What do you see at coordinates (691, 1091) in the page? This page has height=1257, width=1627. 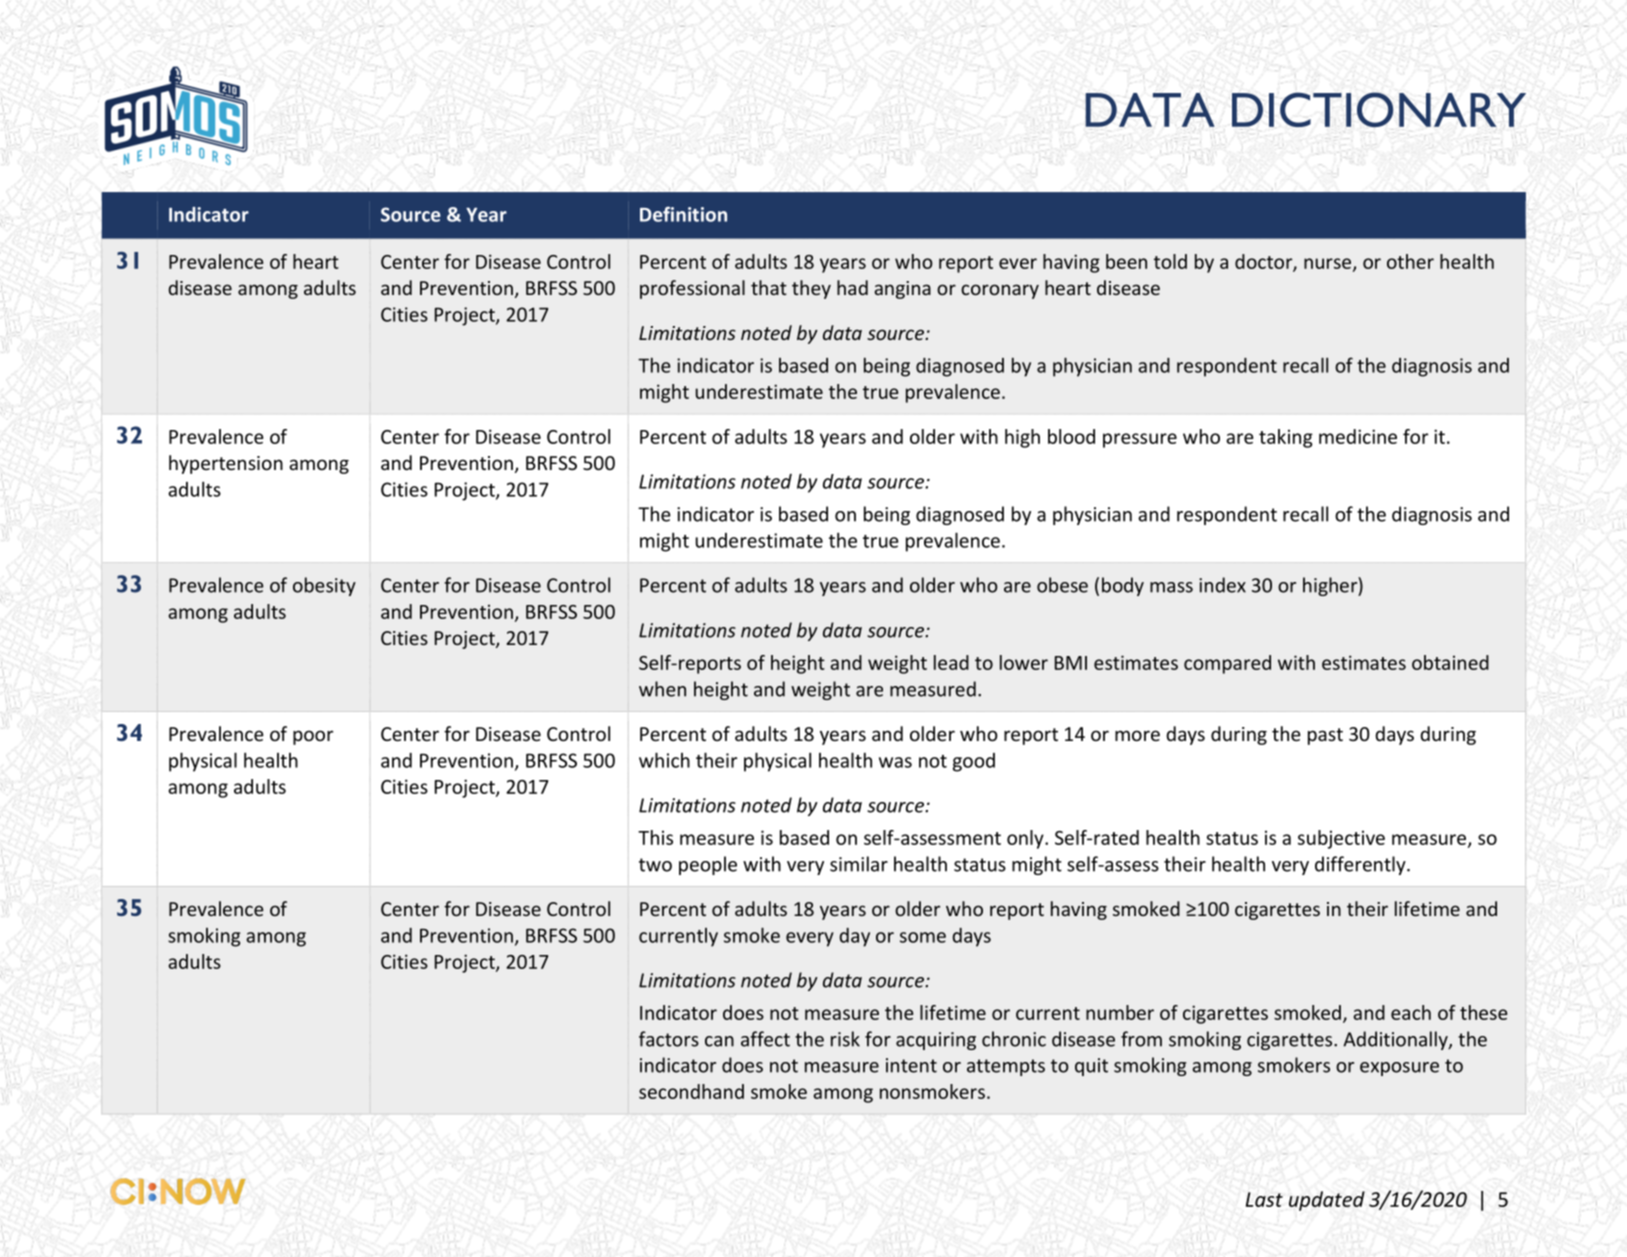 I see `secondhand` at bounding box center [691, 1091].
